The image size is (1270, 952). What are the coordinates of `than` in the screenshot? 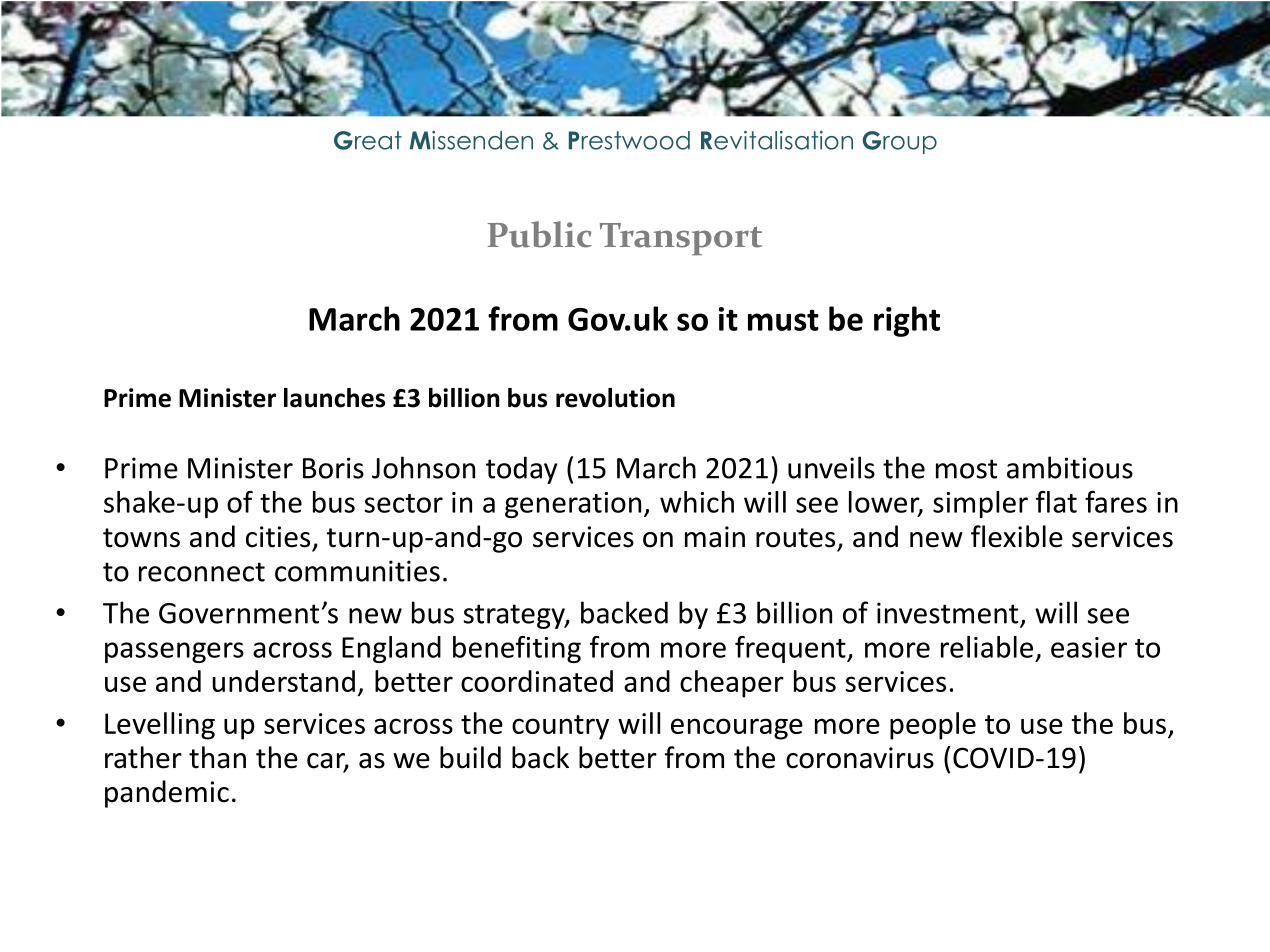 It's located at (217, 757).
